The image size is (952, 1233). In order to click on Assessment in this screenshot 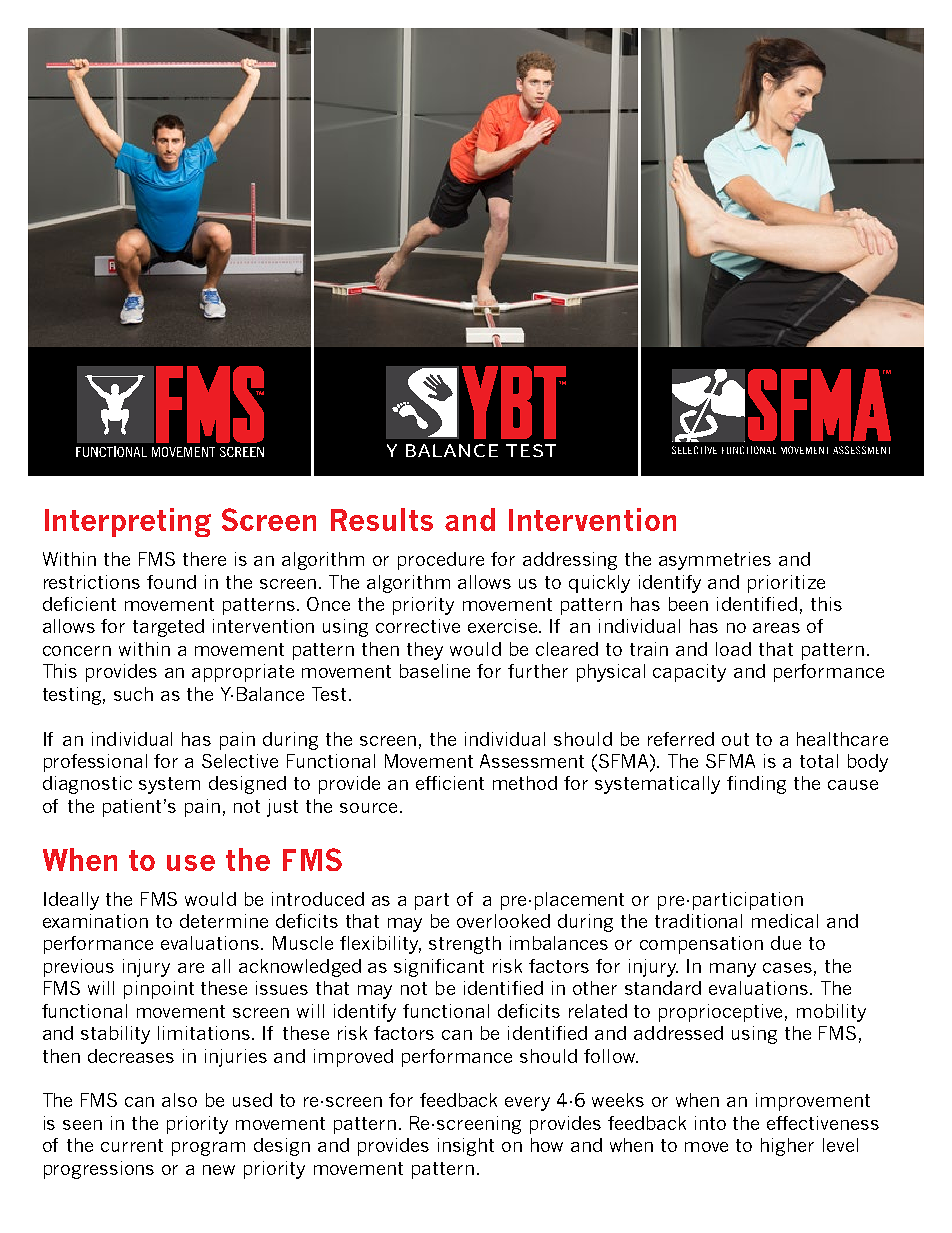, I will do `click(532, 761)`.
